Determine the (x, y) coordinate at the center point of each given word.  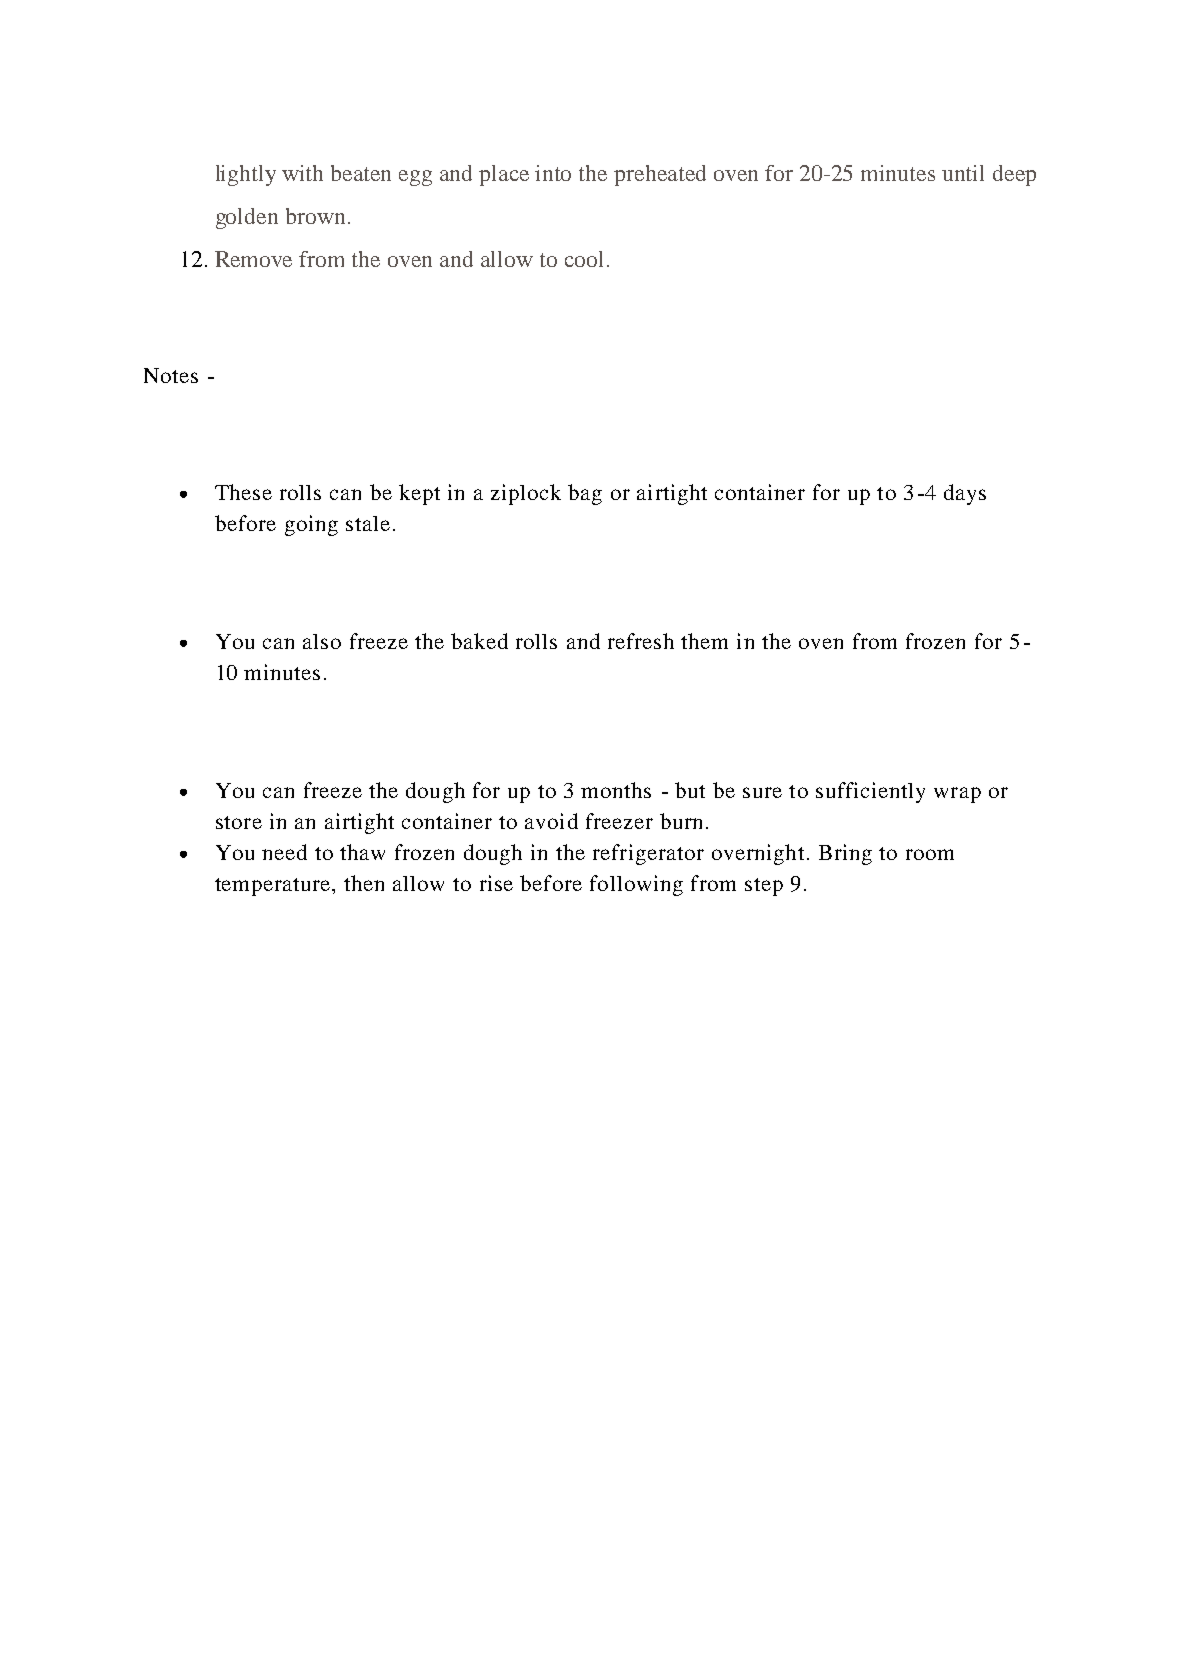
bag (585, 494)
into (553, 173)
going (311, 525)
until (963, 173)
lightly (246, 175)
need (284, 852)
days (965, 494)
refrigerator (648, 854)
